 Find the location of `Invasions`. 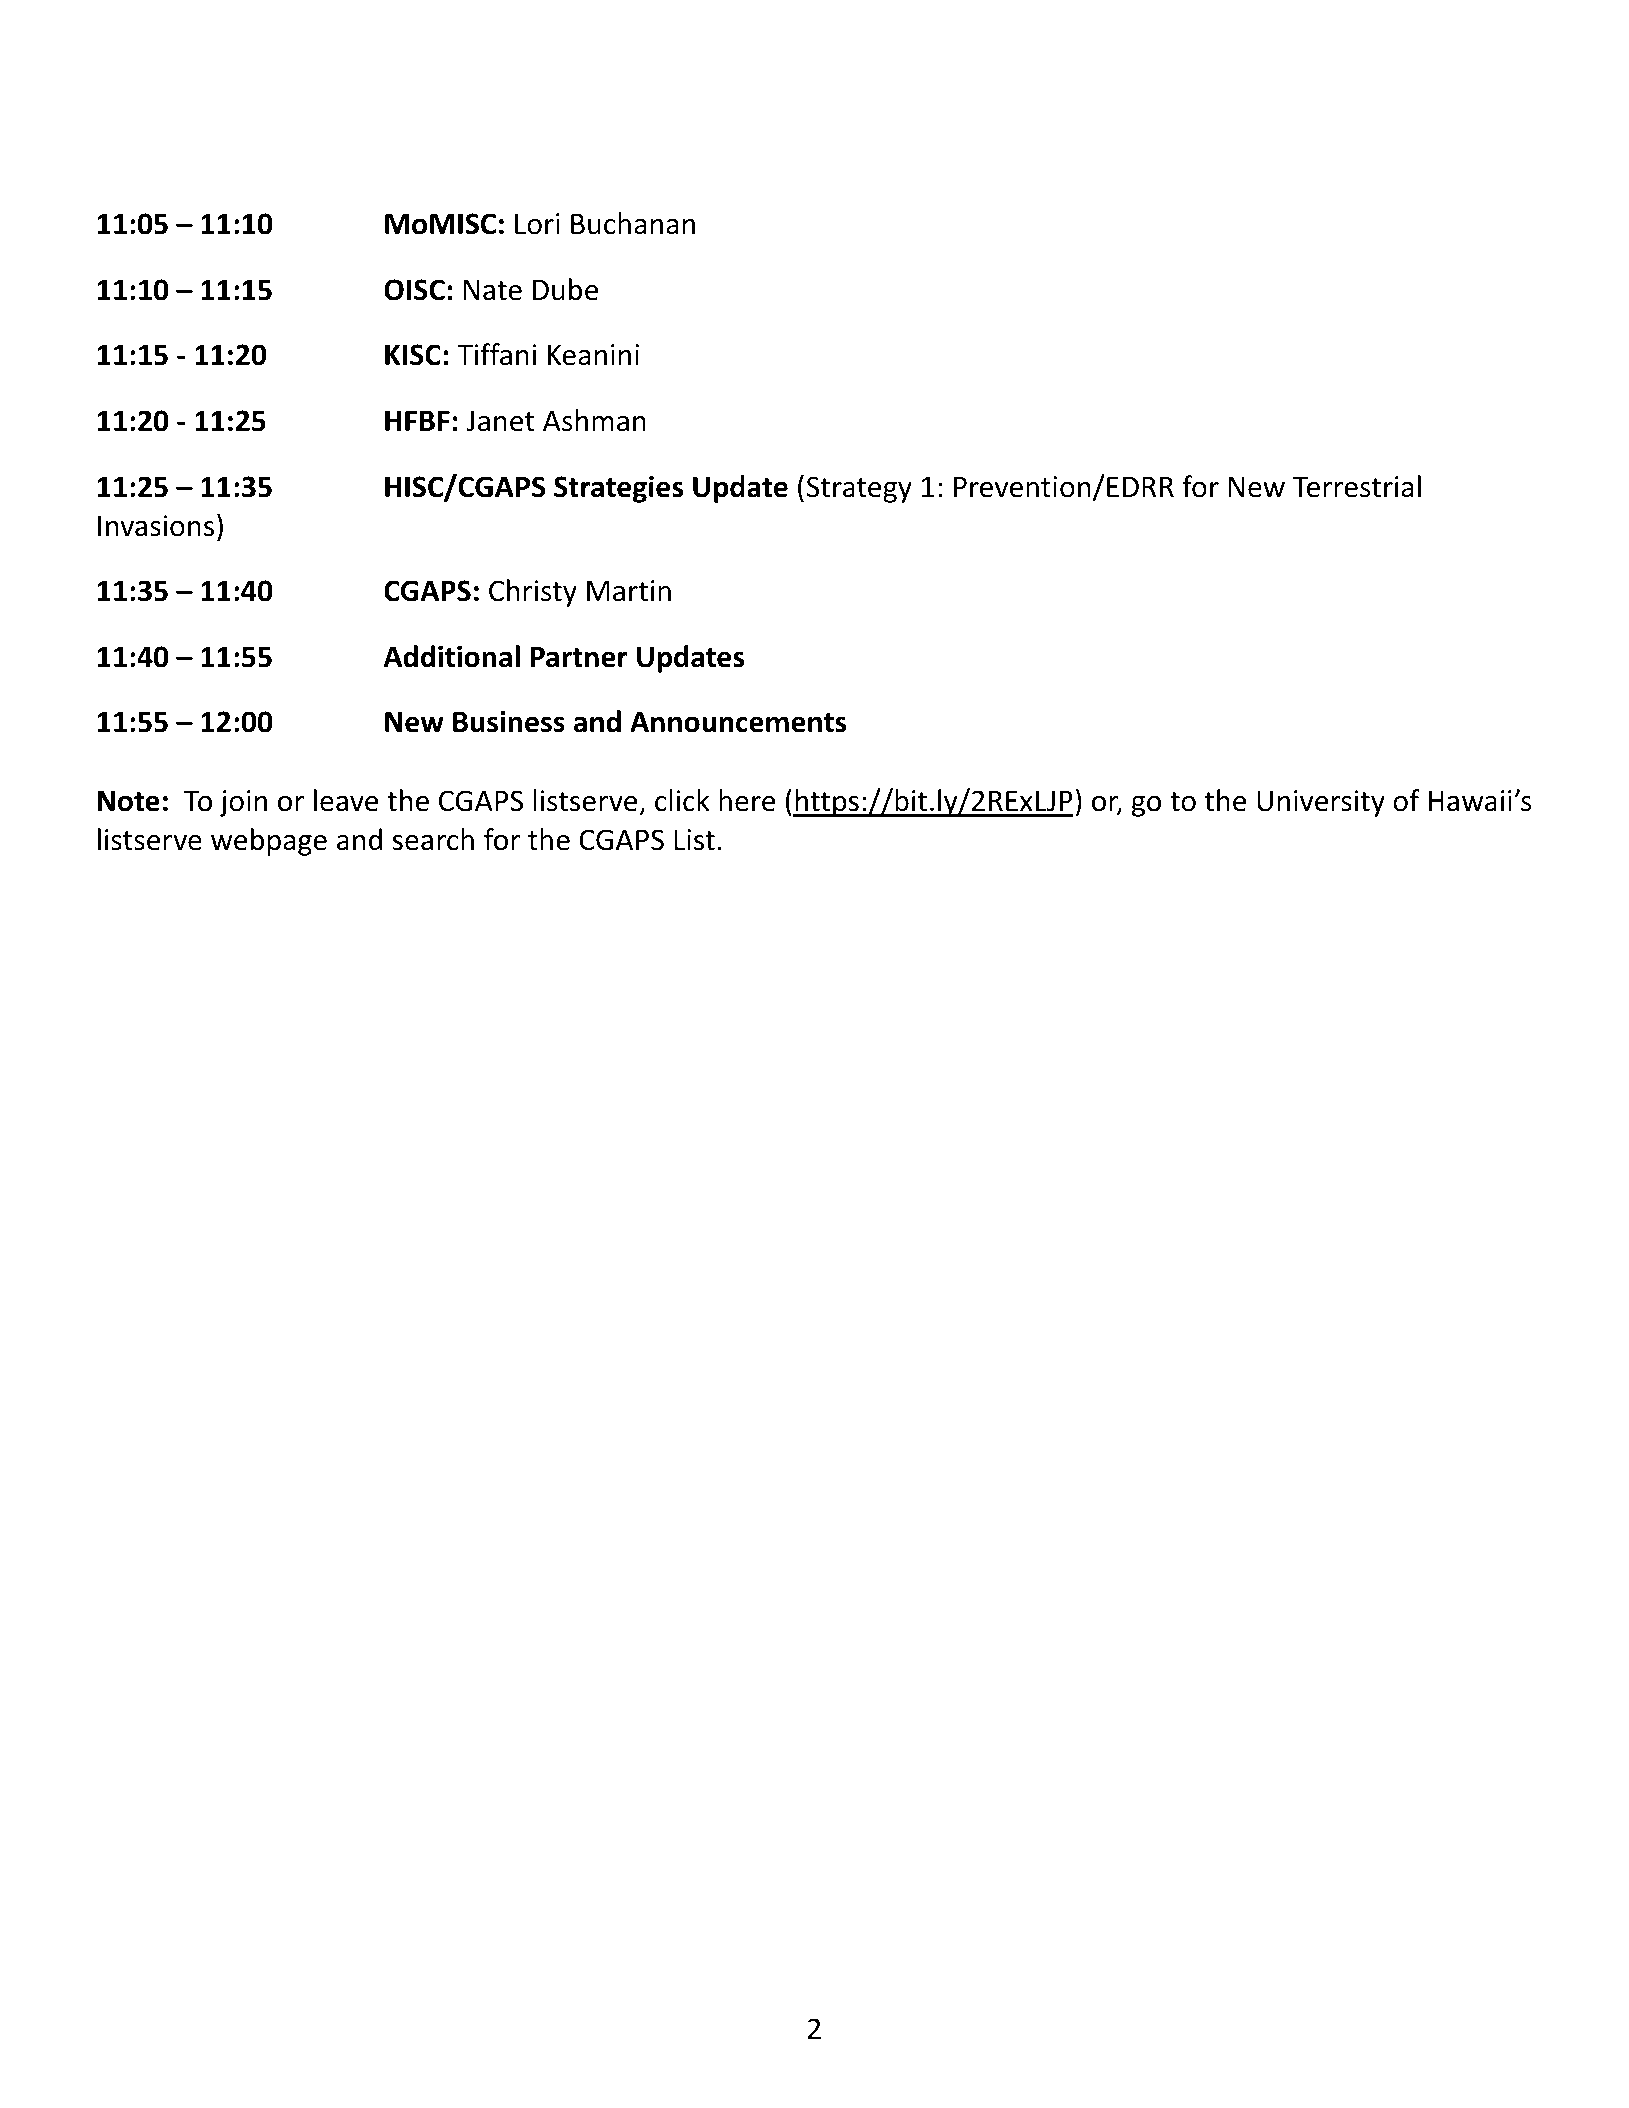

Invasions is located at coordinates (156, 526).
